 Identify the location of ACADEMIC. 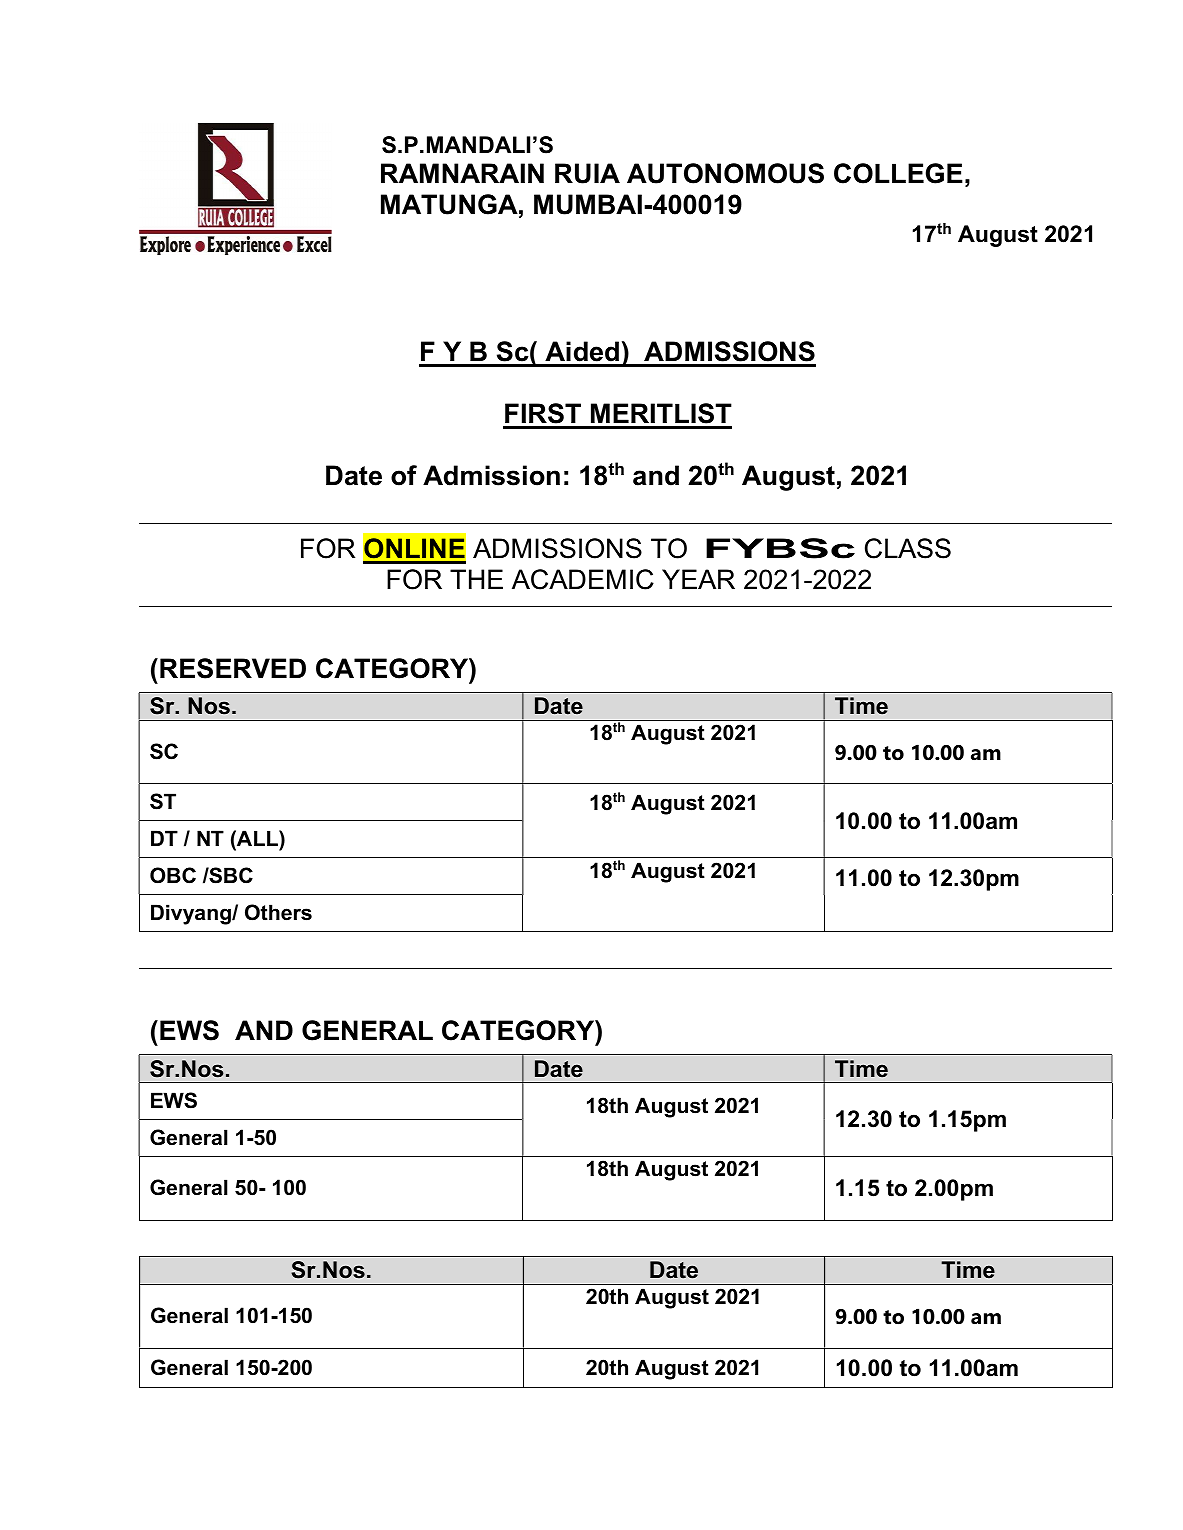
(583, 579).
